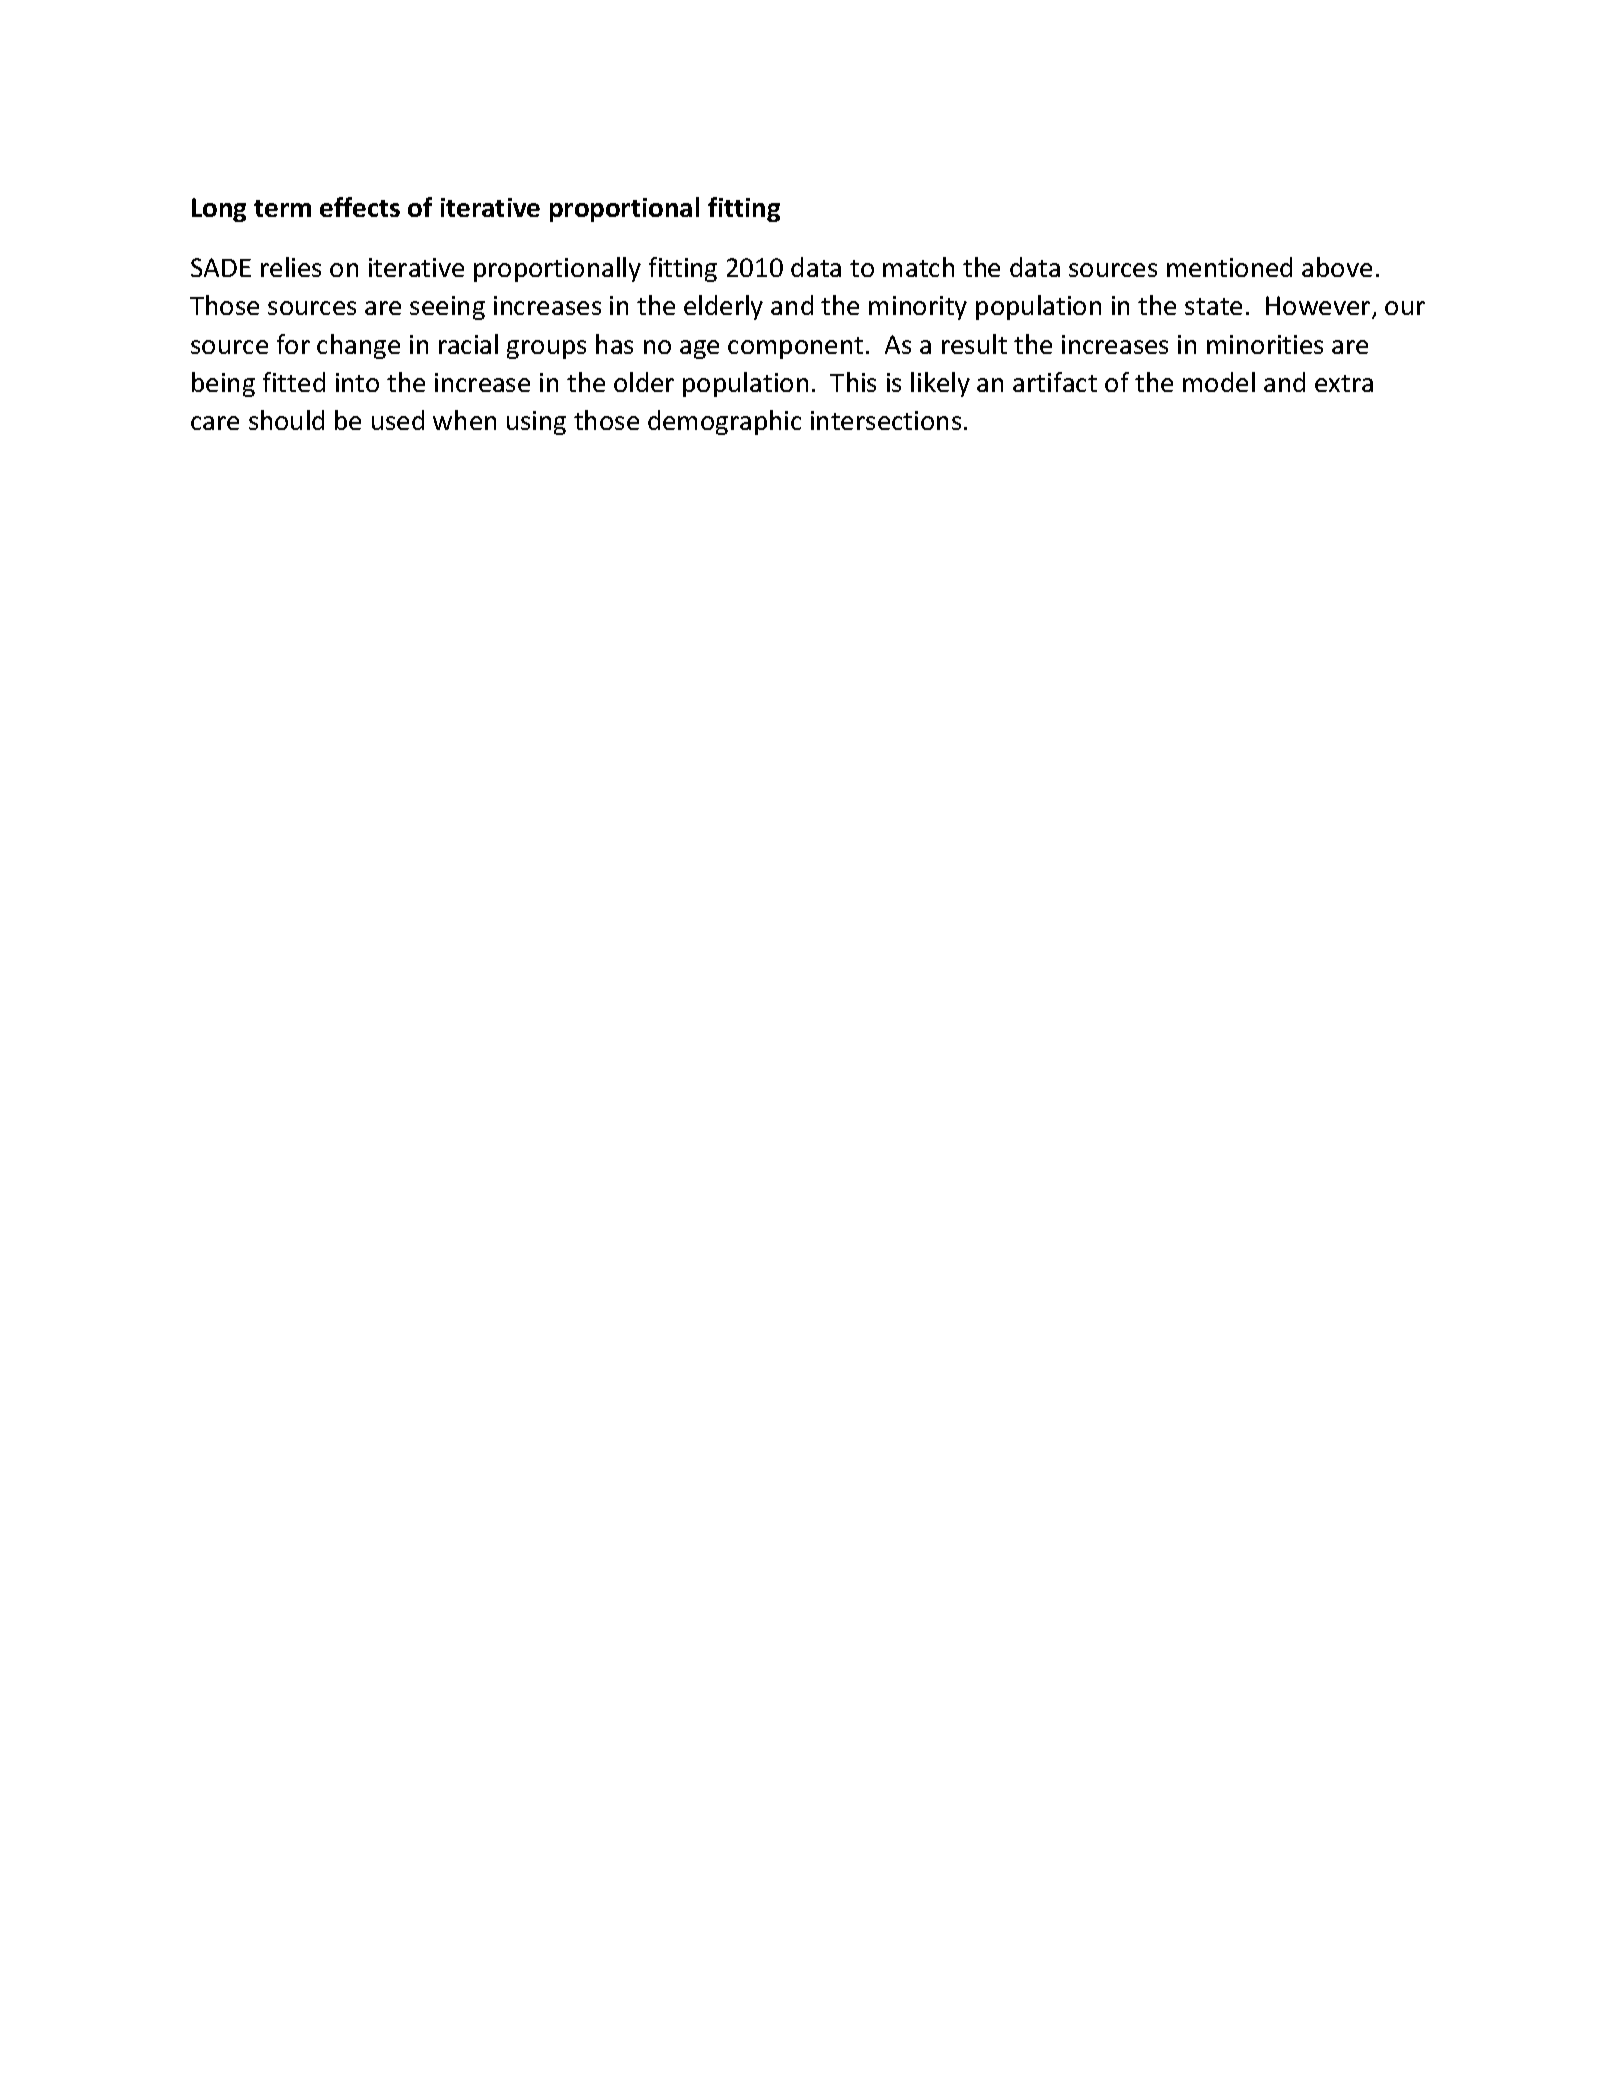 Image resolution: width=1618 pixels, height=2094 pixels. What do you see at coordinates (398, 420) in the document?
I see `used` at bounding box center [398, 420].
